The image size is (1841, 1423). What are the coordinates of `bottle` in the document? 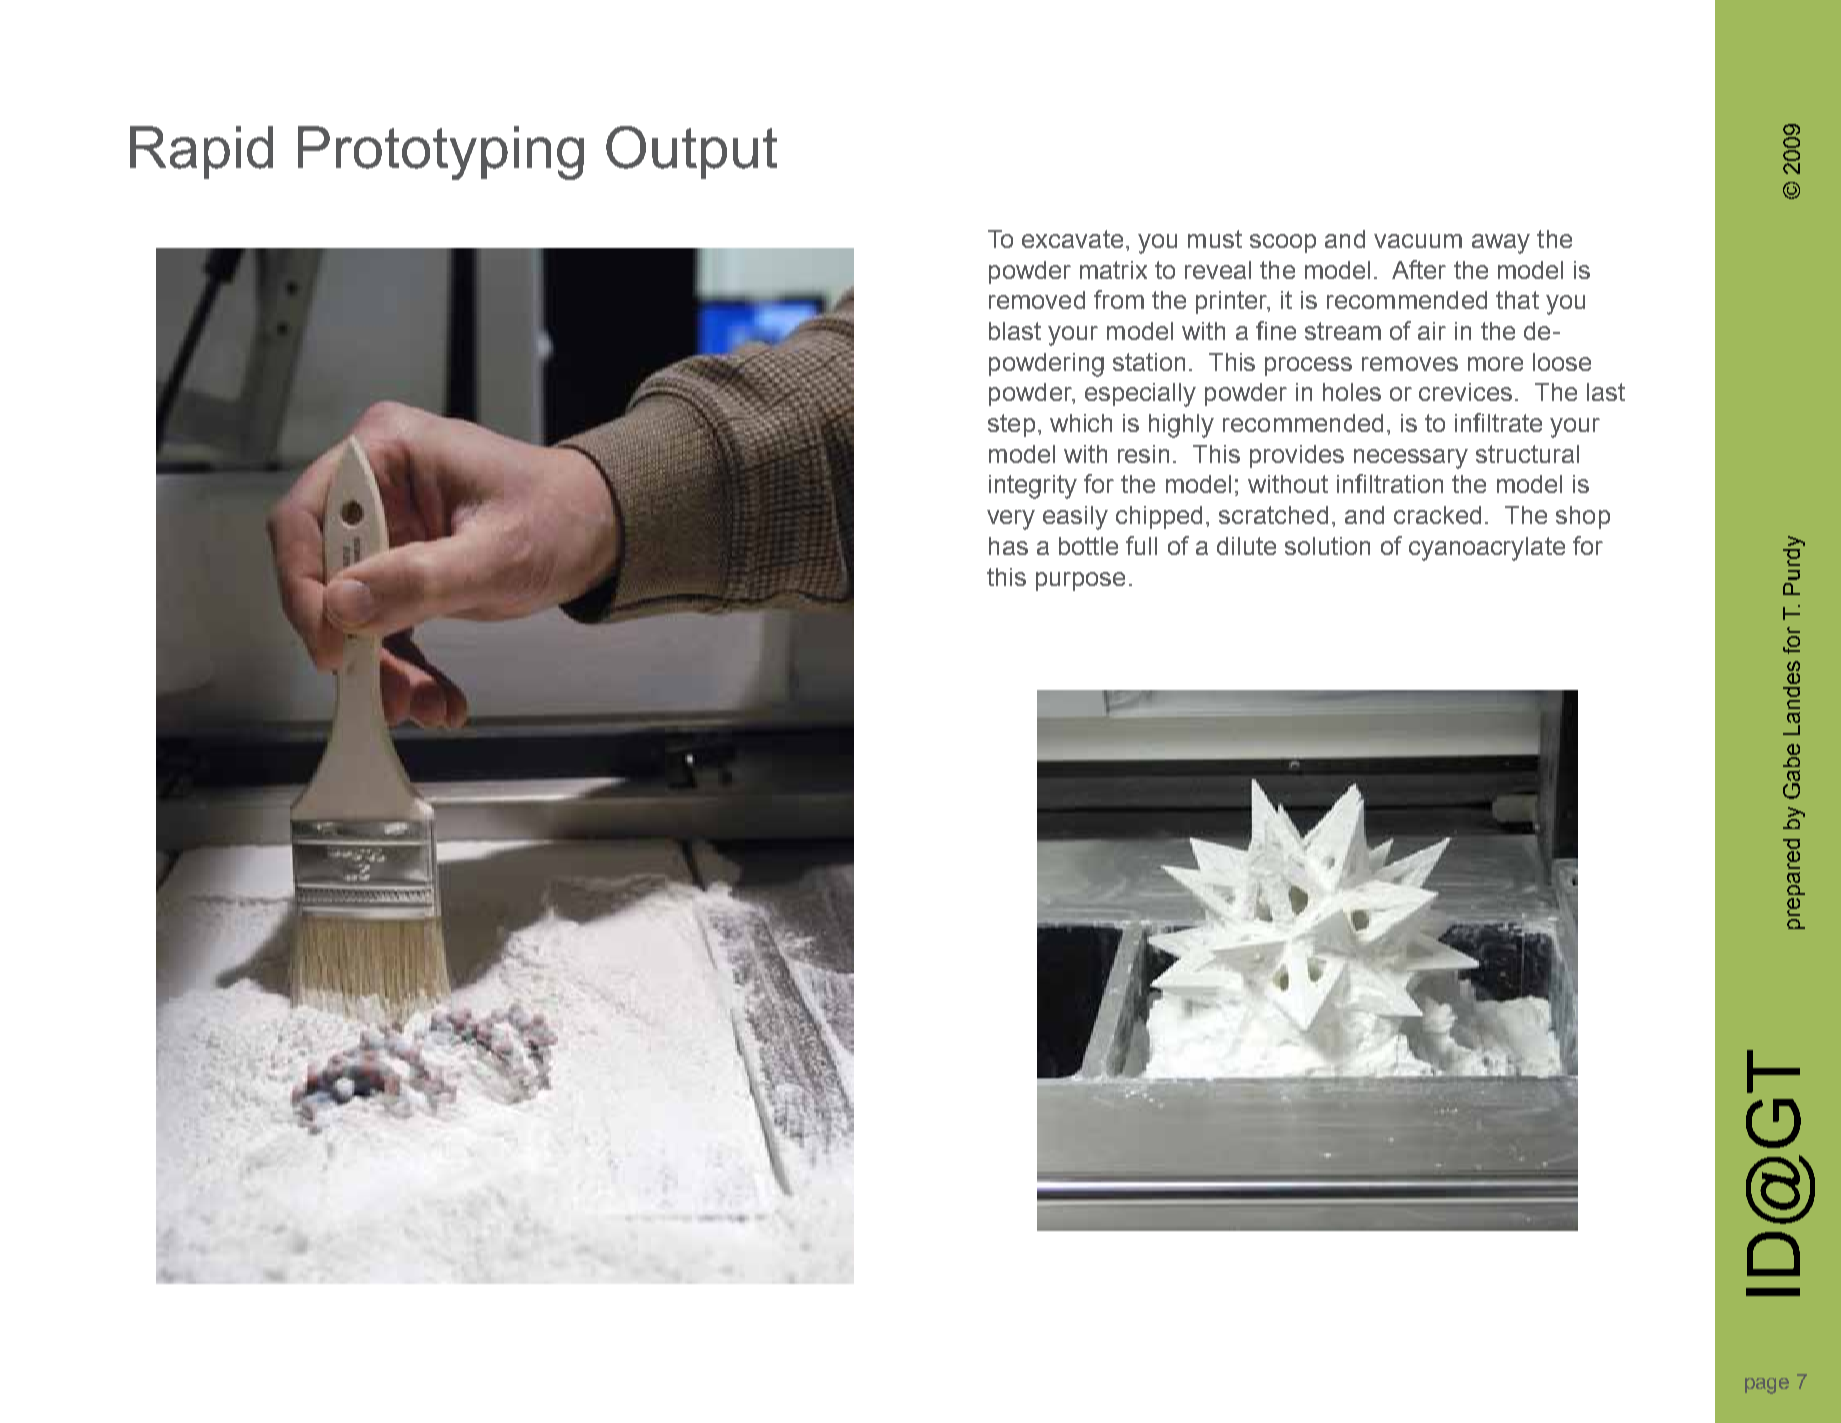 It's located at (1088, 546).
